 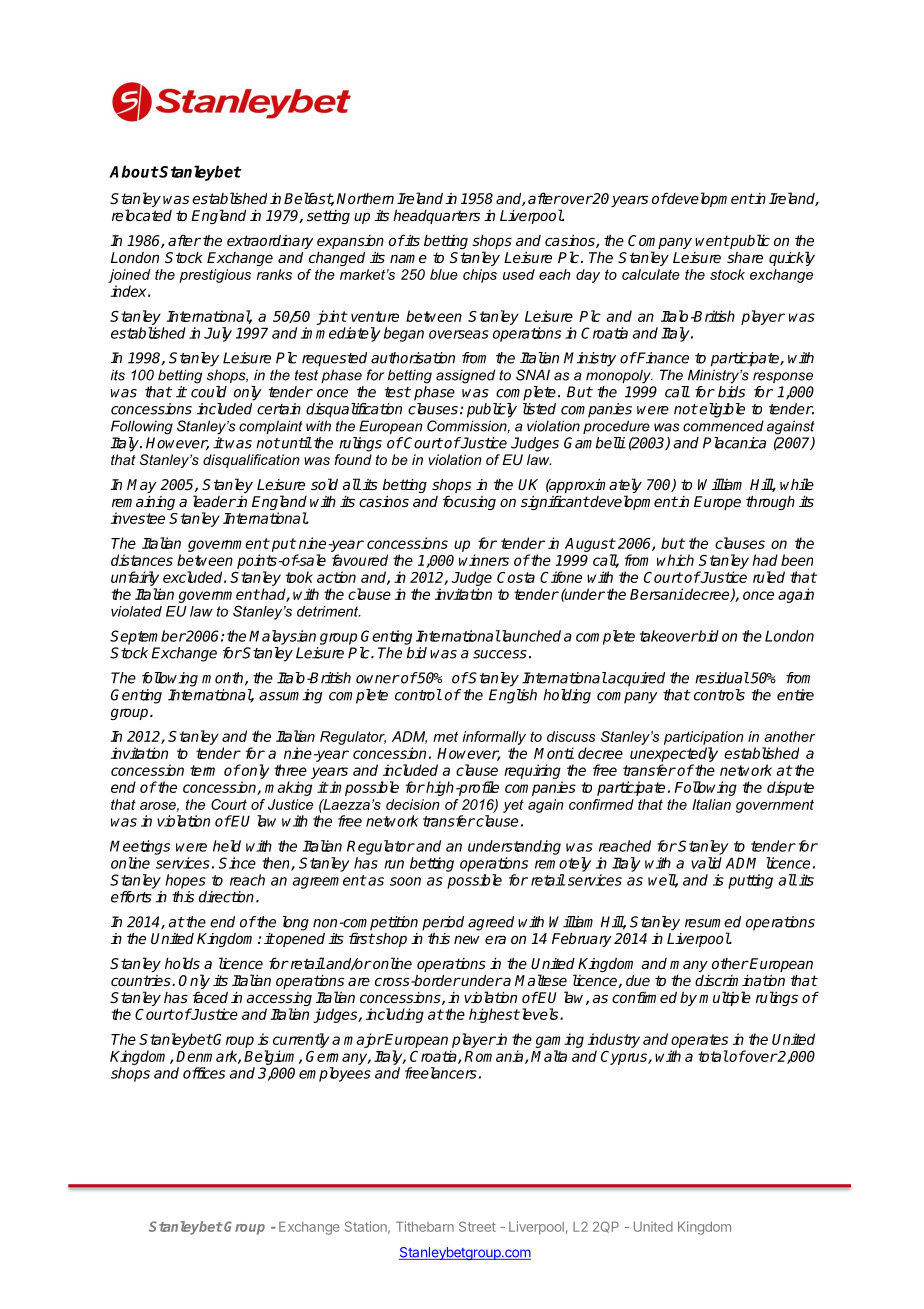 I want to click on Street, so click(x=477, y=1226).
